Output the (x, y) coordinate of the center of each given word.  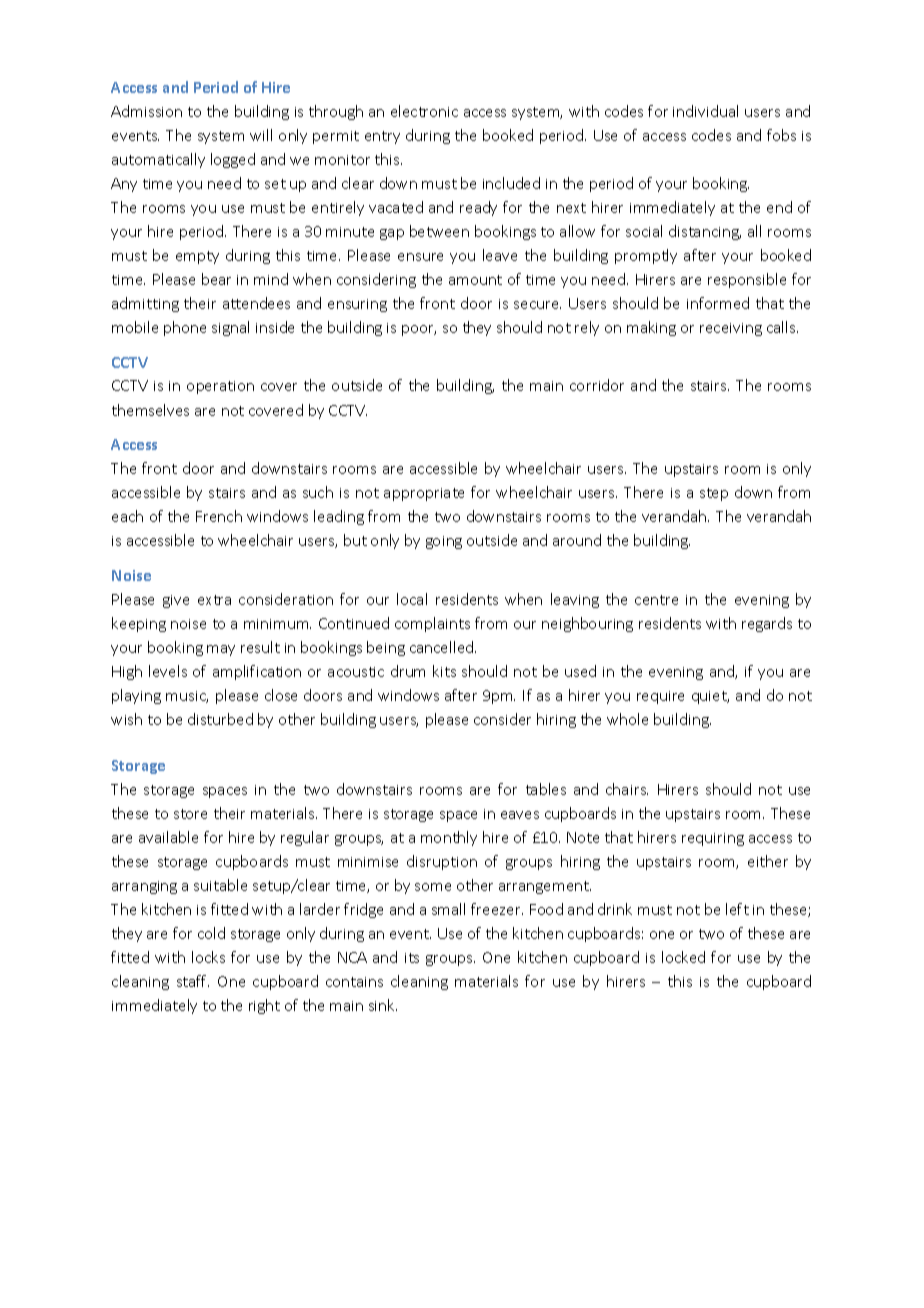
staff (193, 981)
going (444, 542)
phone (185, 328)
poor (419, 330)
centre (656, 600)
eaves (520, 815)
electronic (424, 111)
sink (383, 1005)
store (190, 814)
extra (214, 600)
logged (233, 160)
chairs (627, 789)
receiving (731, 329)
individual (705, 111)
